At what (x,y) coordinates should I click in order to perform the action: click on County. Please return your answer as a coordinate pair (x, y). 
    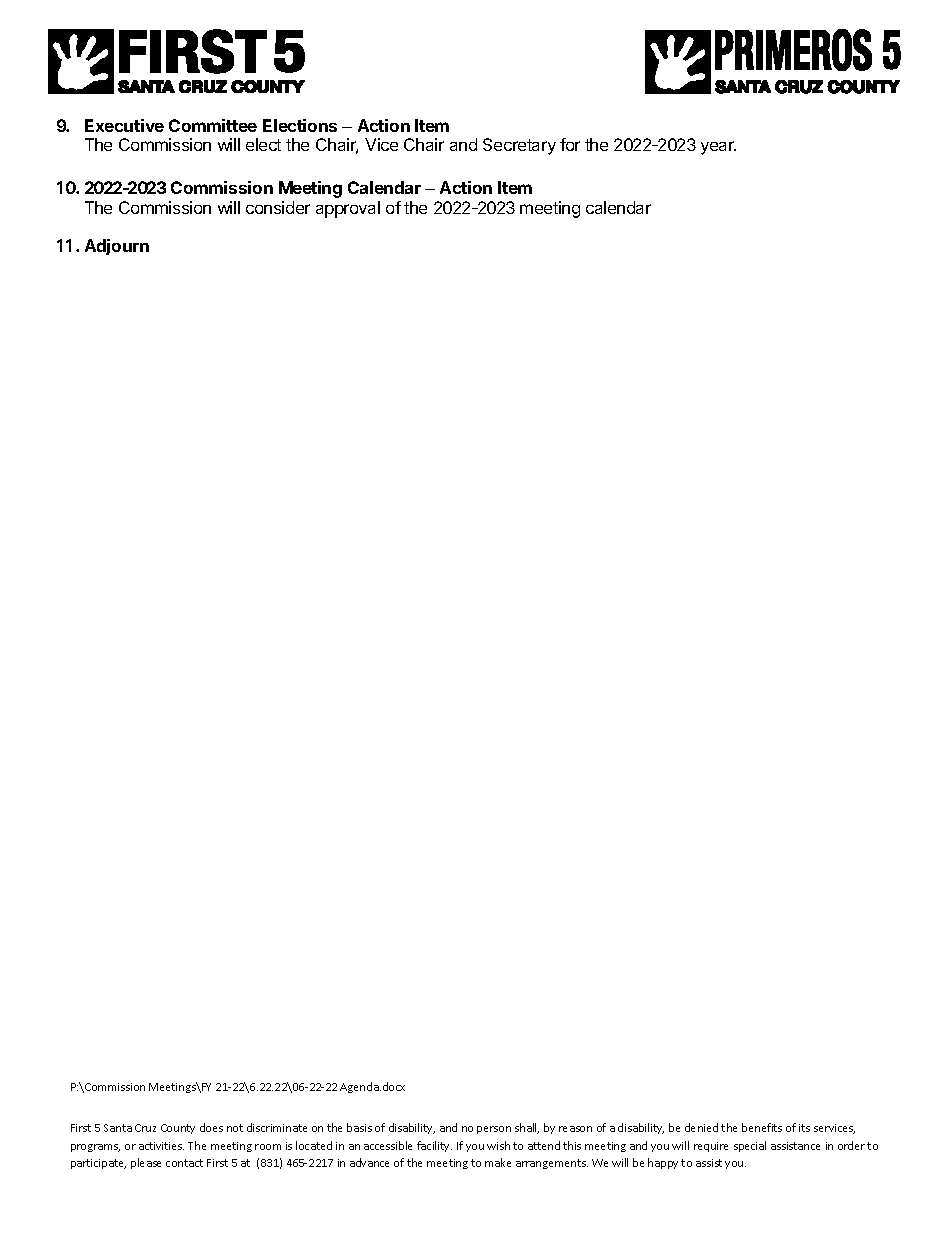
    Looking at the image, I should click on (178, 1129).
